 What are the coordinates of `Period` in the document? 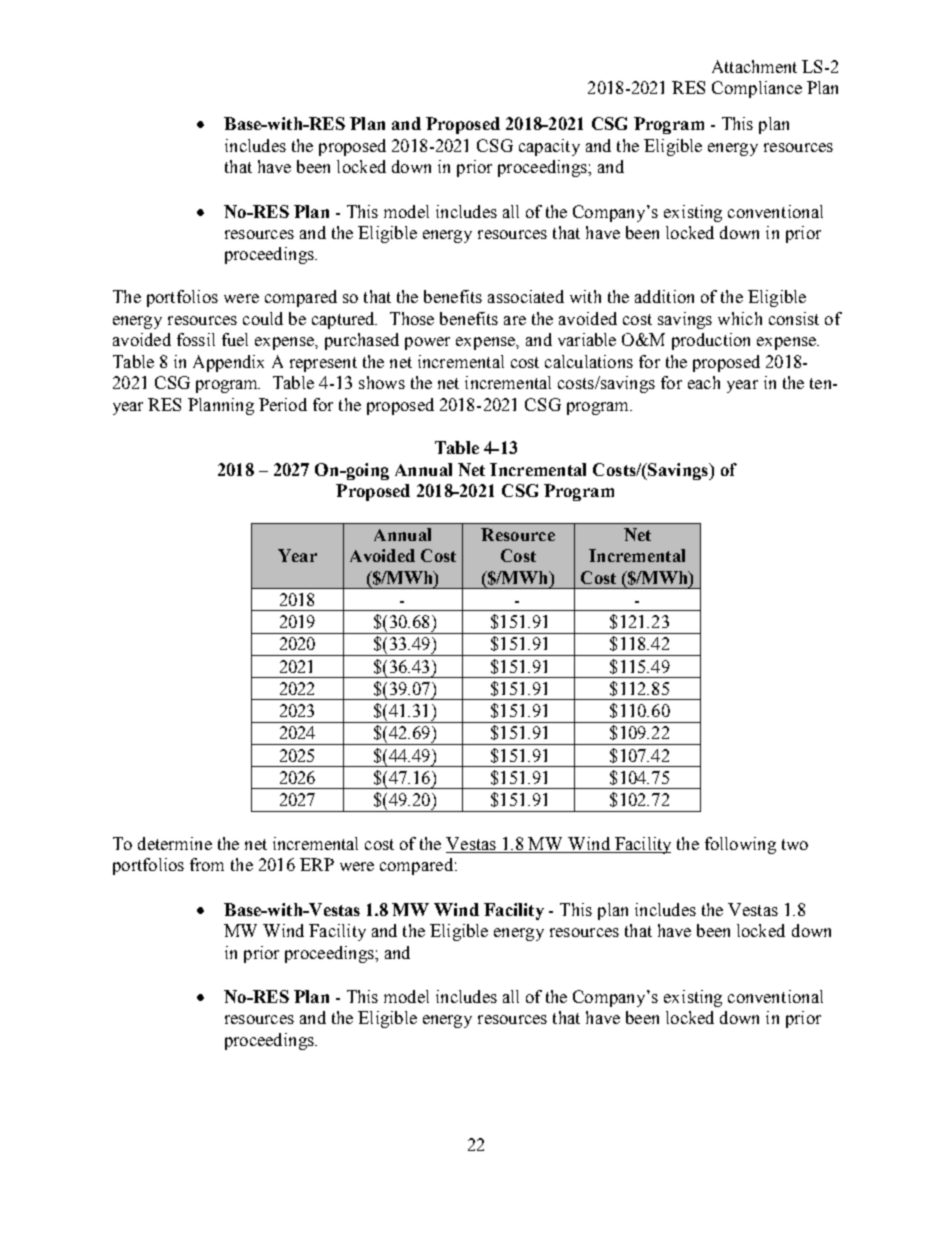 It's located at (283, 404).
